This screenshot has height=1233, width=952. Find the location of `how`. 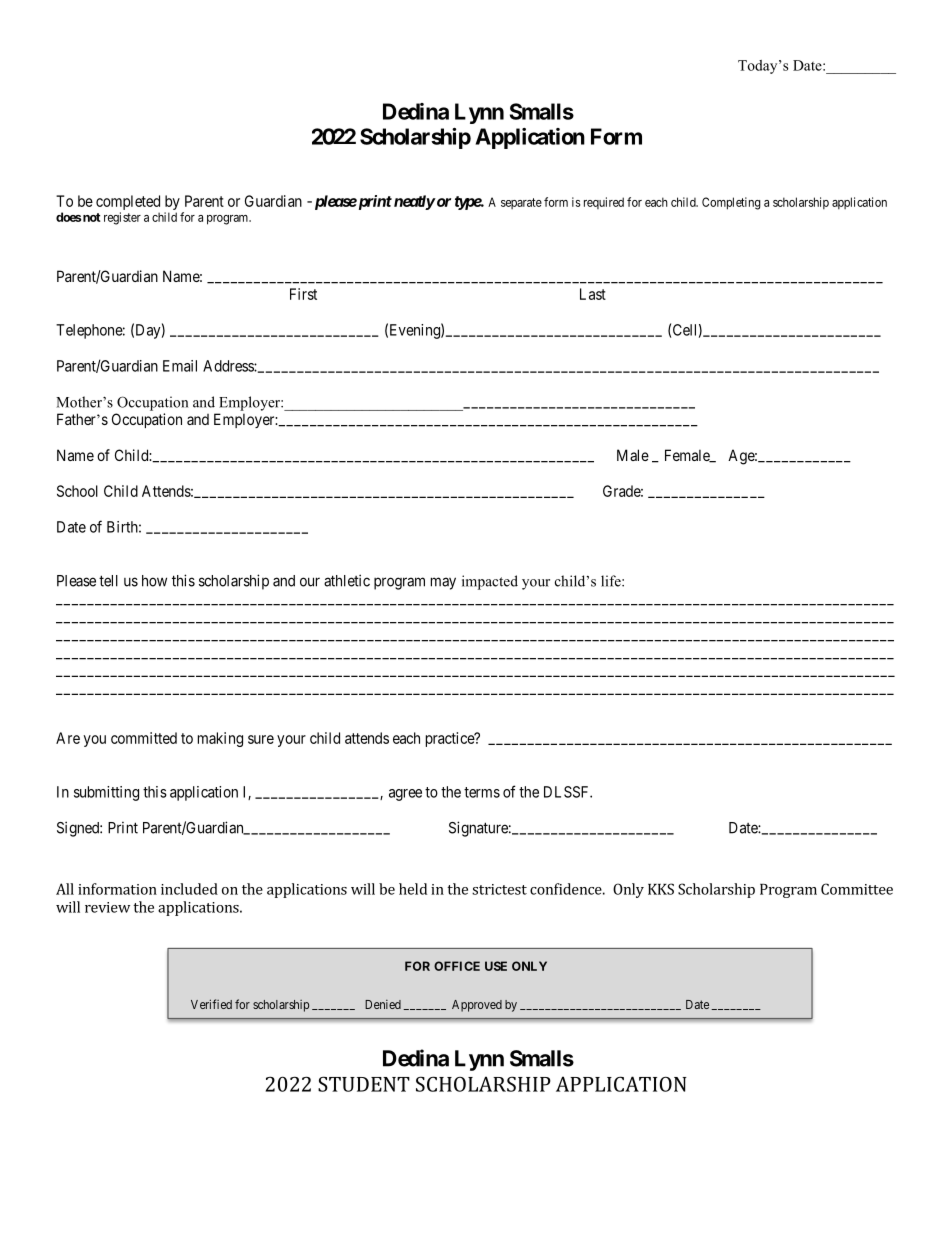

how is located at coordinates (154, 581).
